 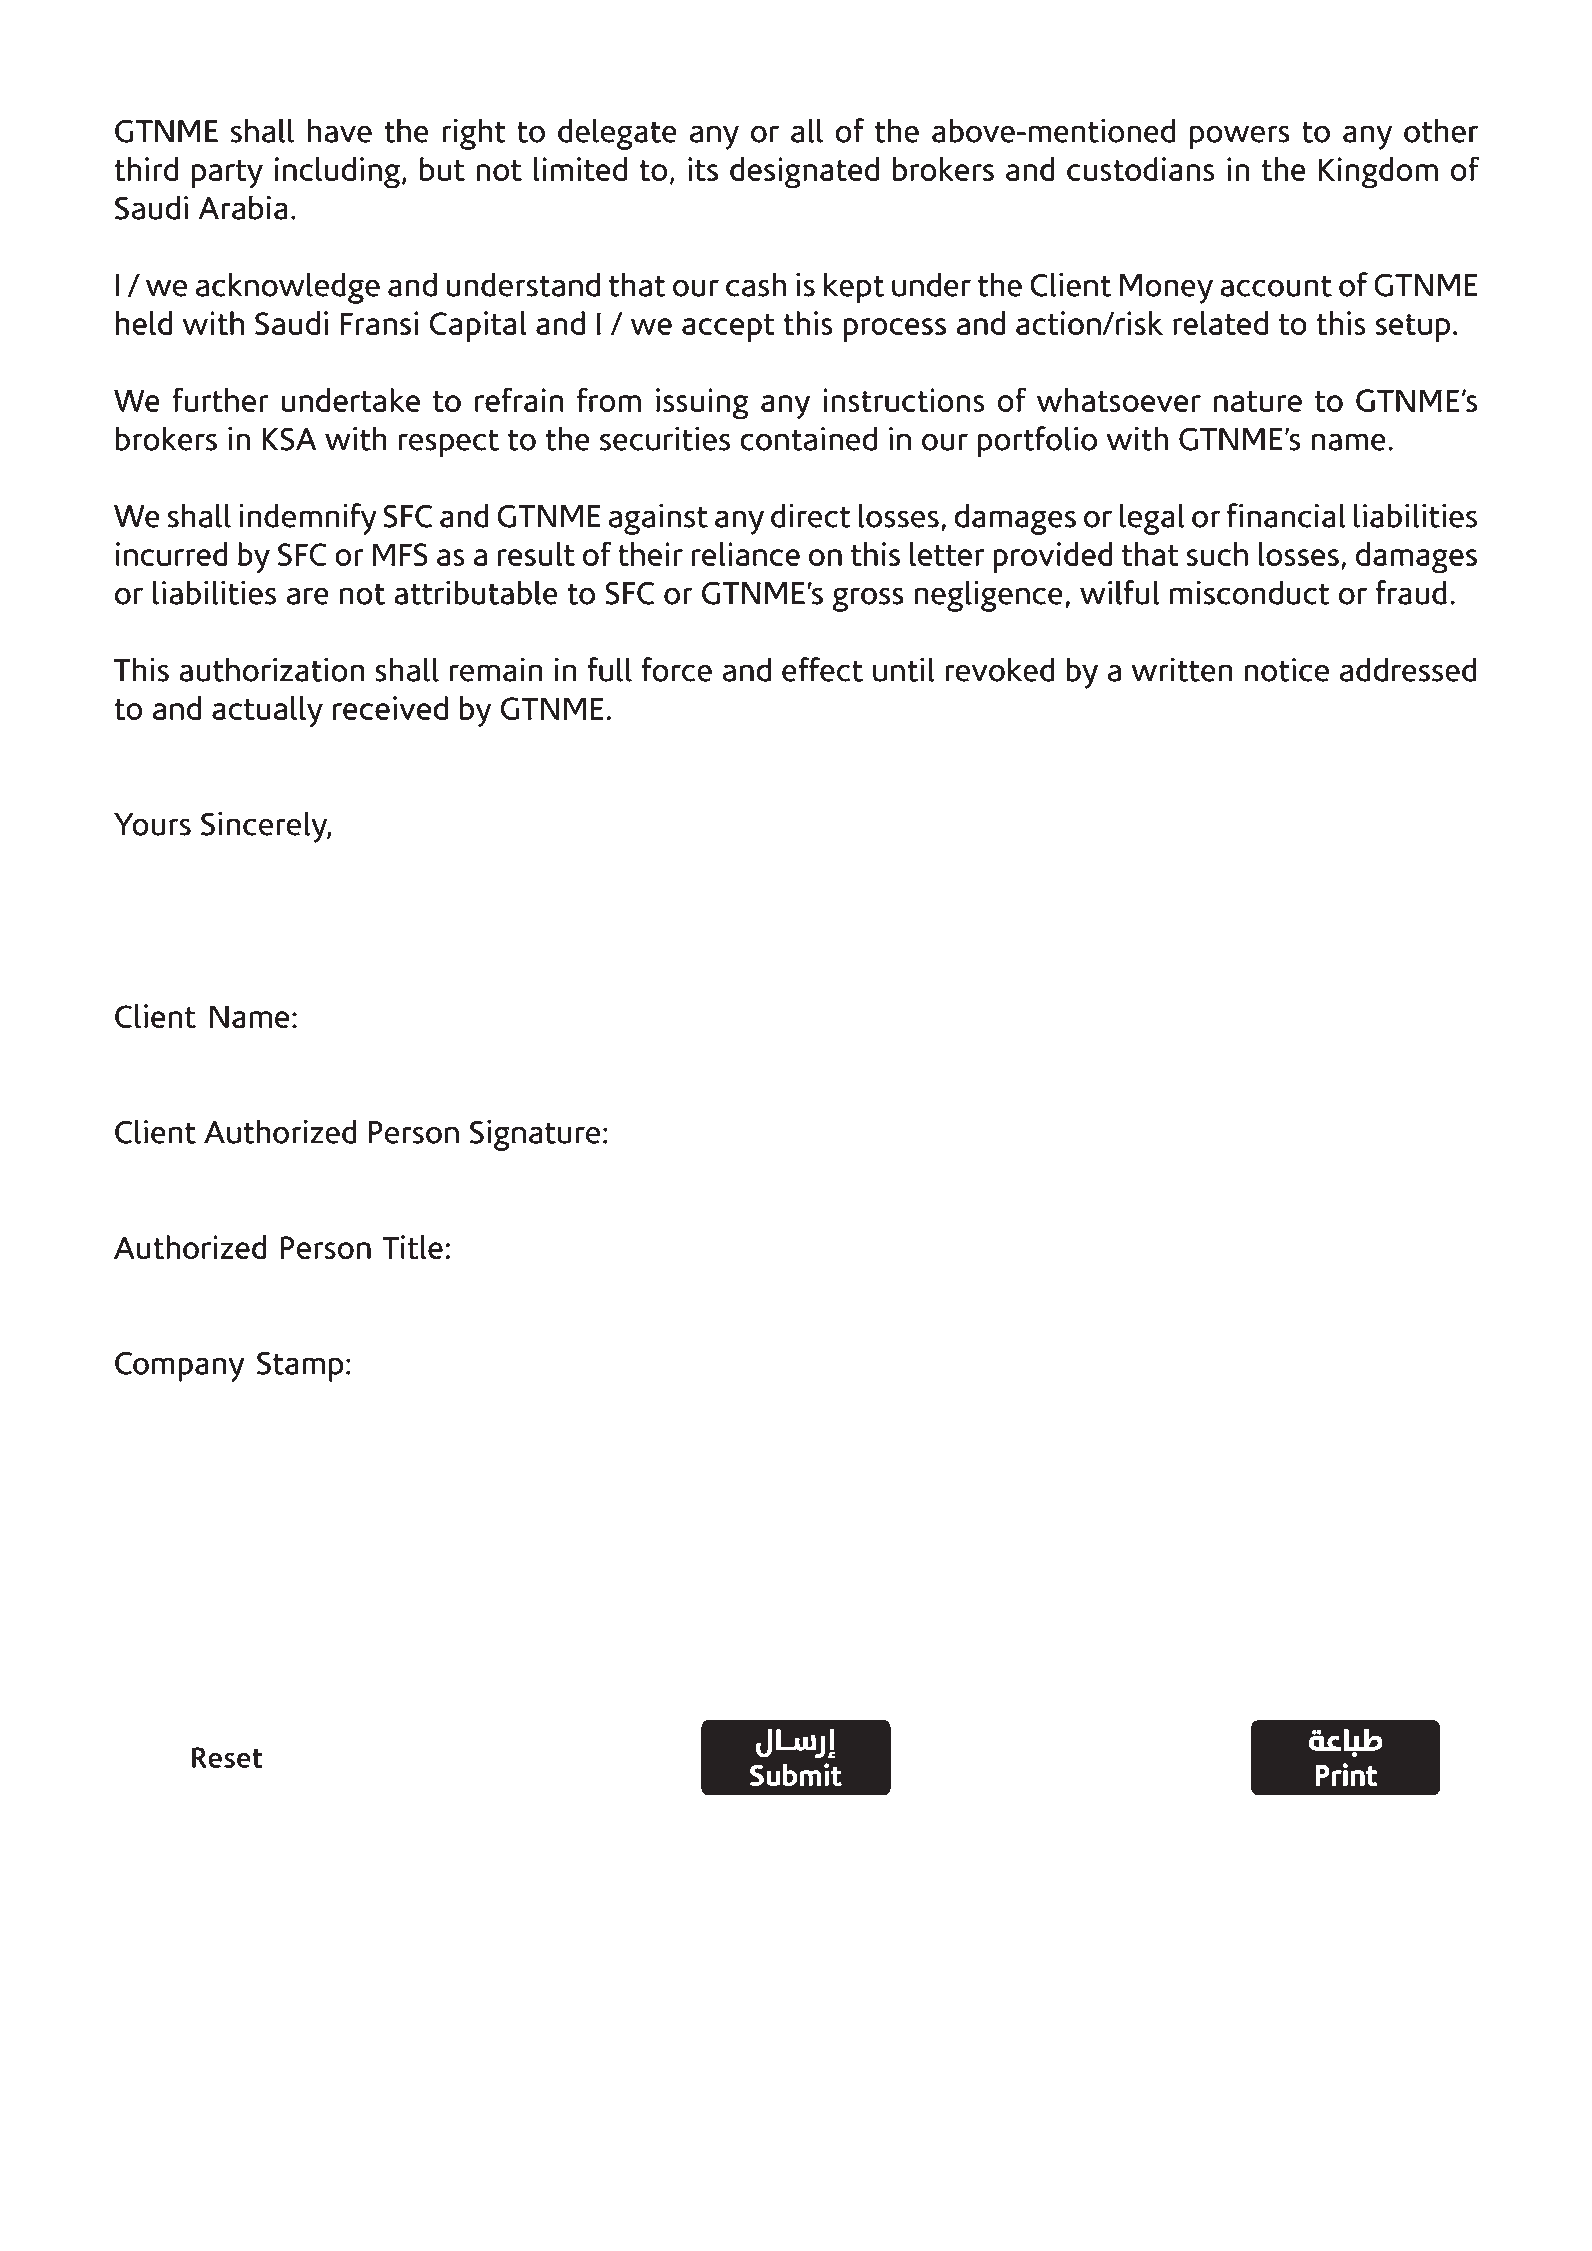 I want to click on designated, so click(x=804, y=173).
